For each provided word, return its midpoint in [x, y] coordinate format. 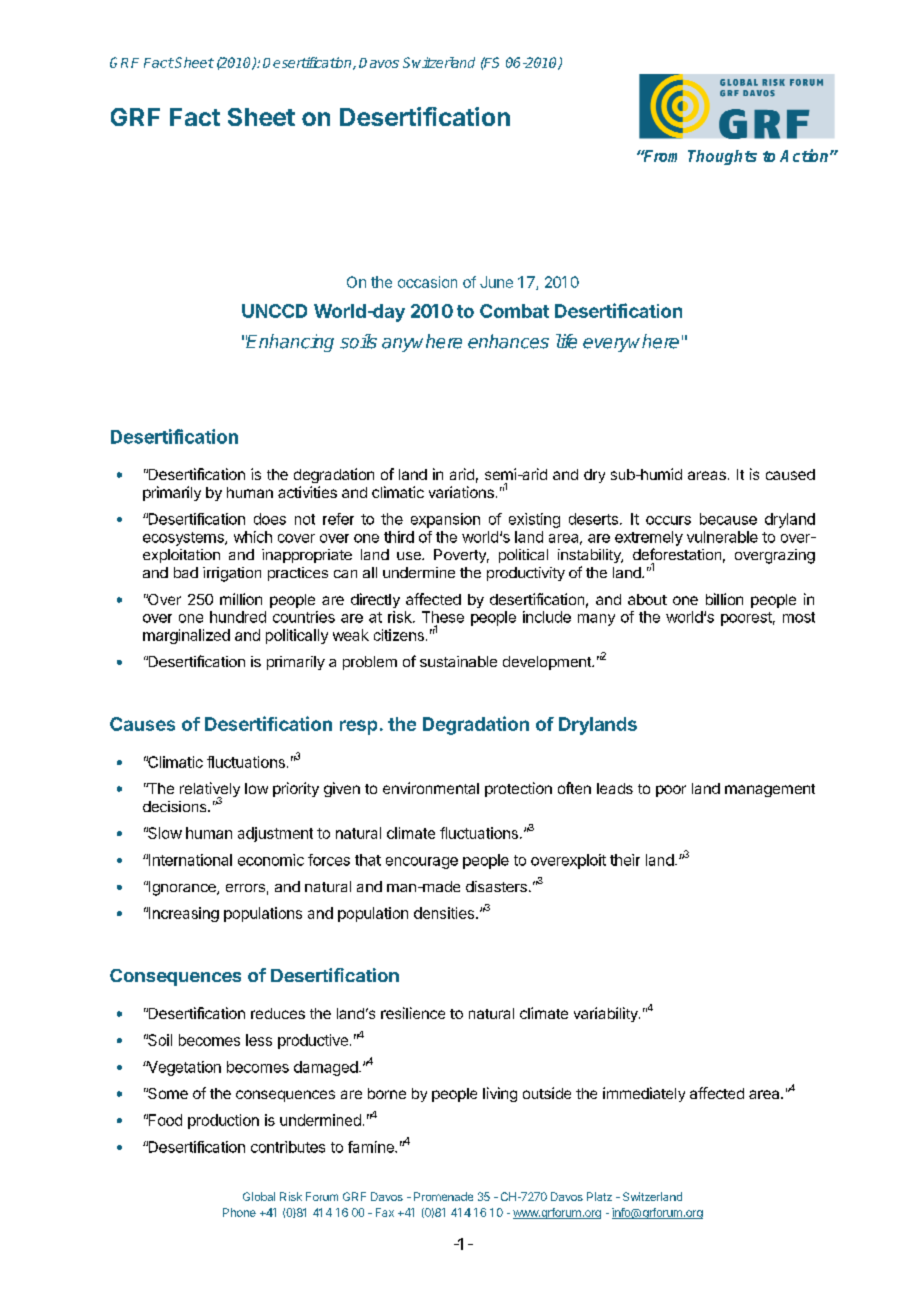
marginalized [186, 636]
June [496, 282]
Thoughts [722, 157]
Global [259, 1196]
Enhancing [290, 343]
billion [724, 599]
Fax [385, 1212]
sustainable [458, 661]
